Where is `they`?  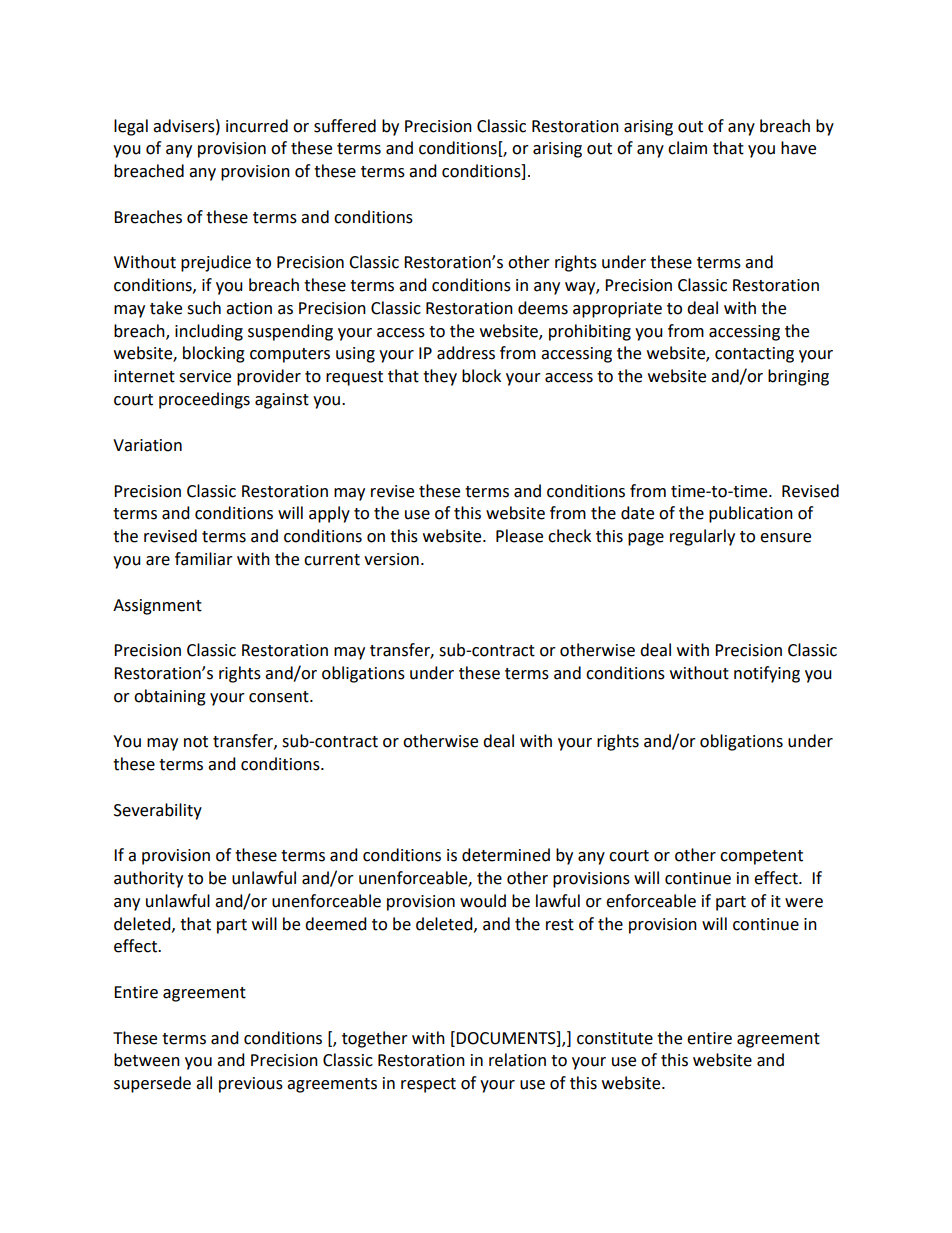 they is located at coordinates (440, 377).
